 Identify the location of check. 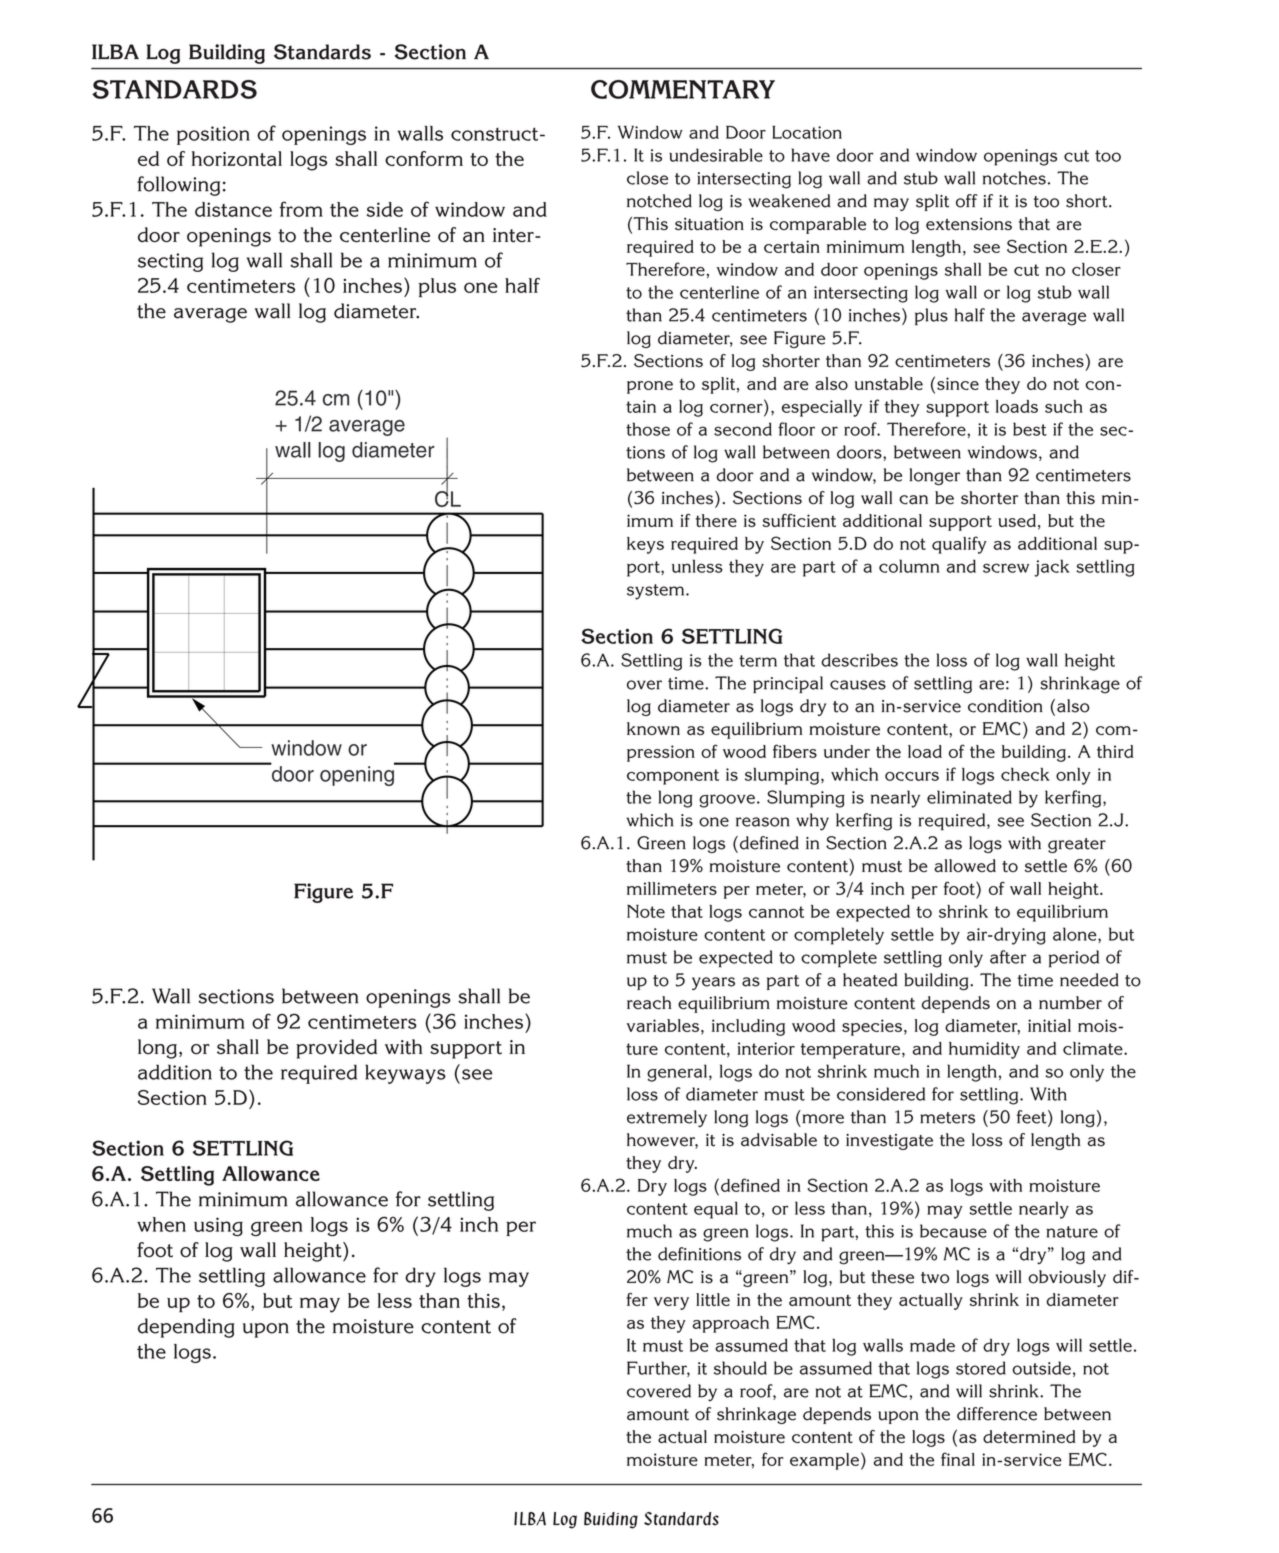
(1025, 774).
